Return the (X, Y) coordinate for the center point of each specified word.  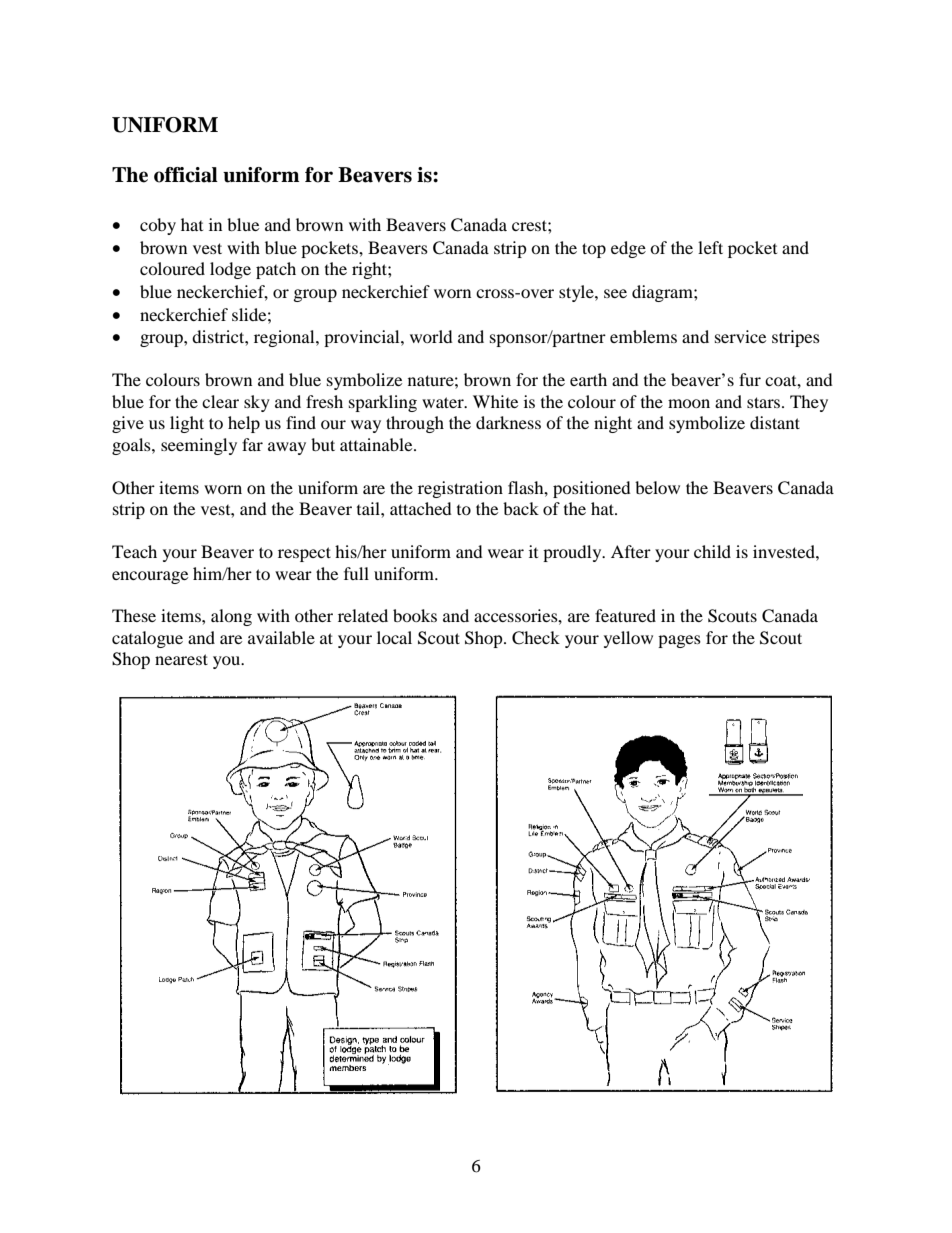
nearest (181, 659)
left (710, 247)
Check (536, 638)
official (186, 175)
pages (679, 641)
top (594, 250)
